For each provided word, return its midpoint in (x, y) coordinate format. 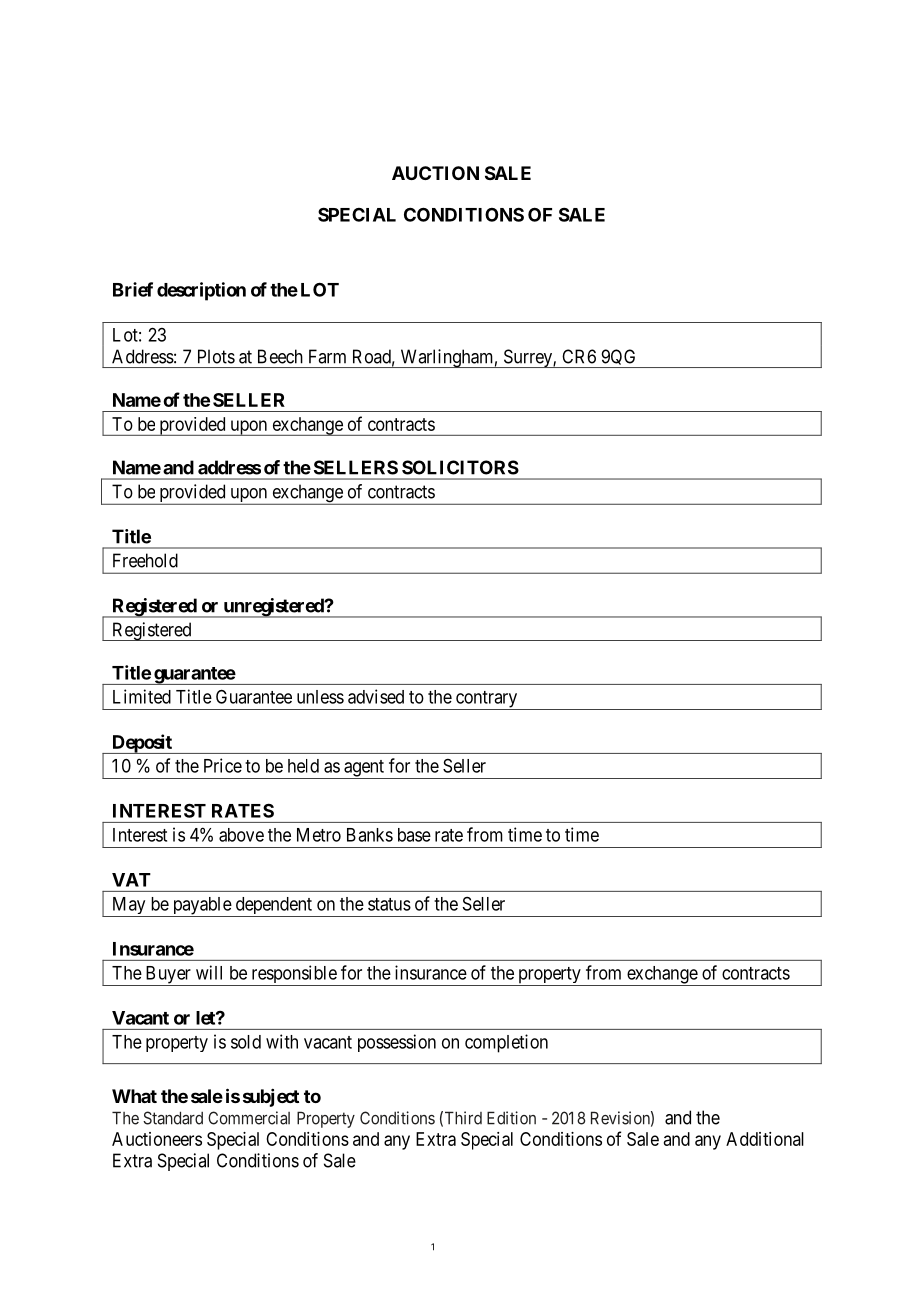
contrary (487, 700)
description (201, 291)
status (389, 904)
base (414, 835)
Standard (173, 1118)
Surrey (527, 358)
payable (201, 907)
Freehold (145, 560)
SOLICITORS (460, 467)
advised (376, 696)
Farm (327, 356)
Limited (142, 696)
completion (506, 1043)
